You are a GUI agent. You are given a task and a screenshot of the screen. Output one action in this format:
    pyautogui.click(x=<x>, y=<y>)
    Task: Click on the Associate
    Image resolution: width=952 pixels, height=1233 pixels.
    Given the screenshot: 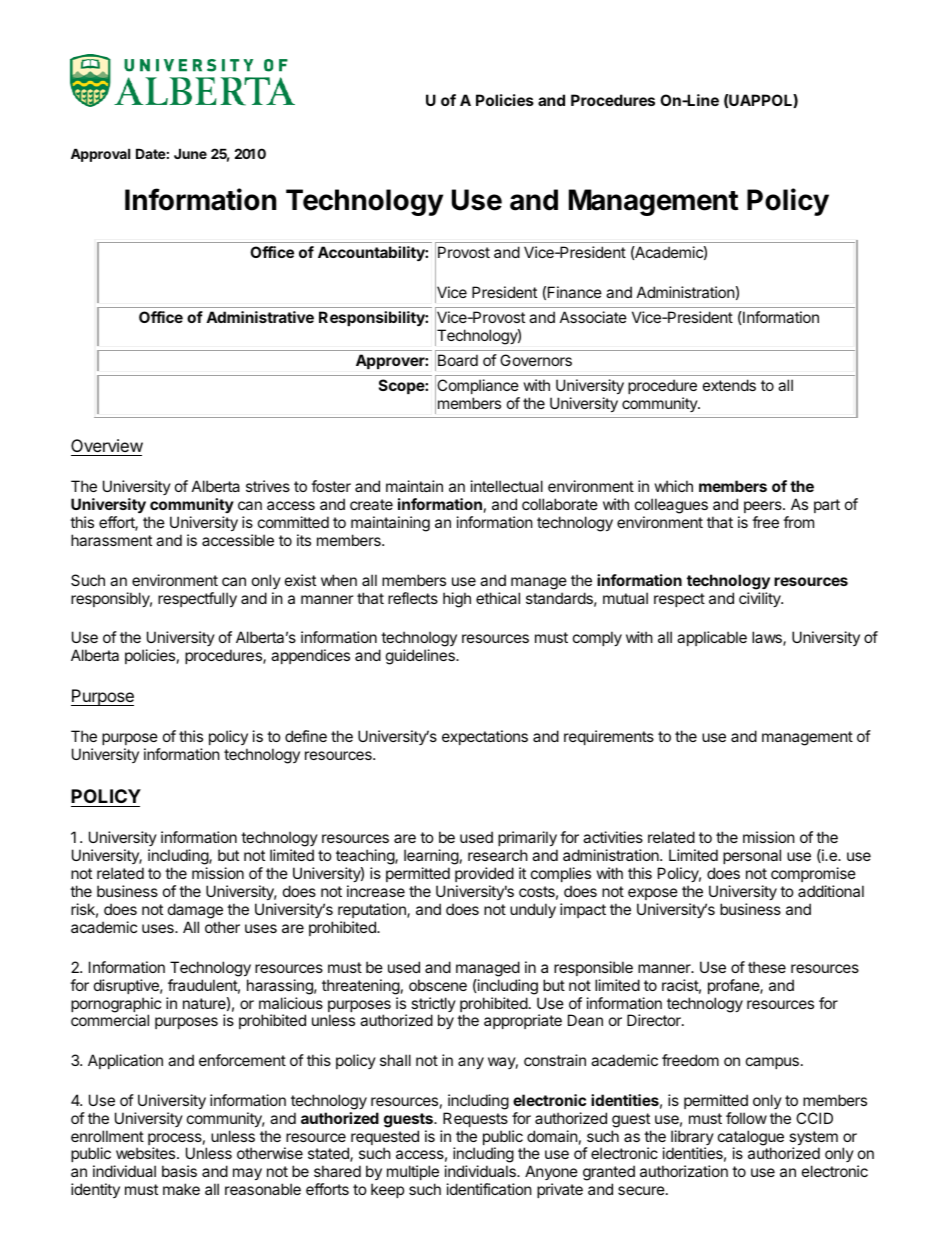 What is the action you would take?
    pyautogui.click(x=593, y=317)
